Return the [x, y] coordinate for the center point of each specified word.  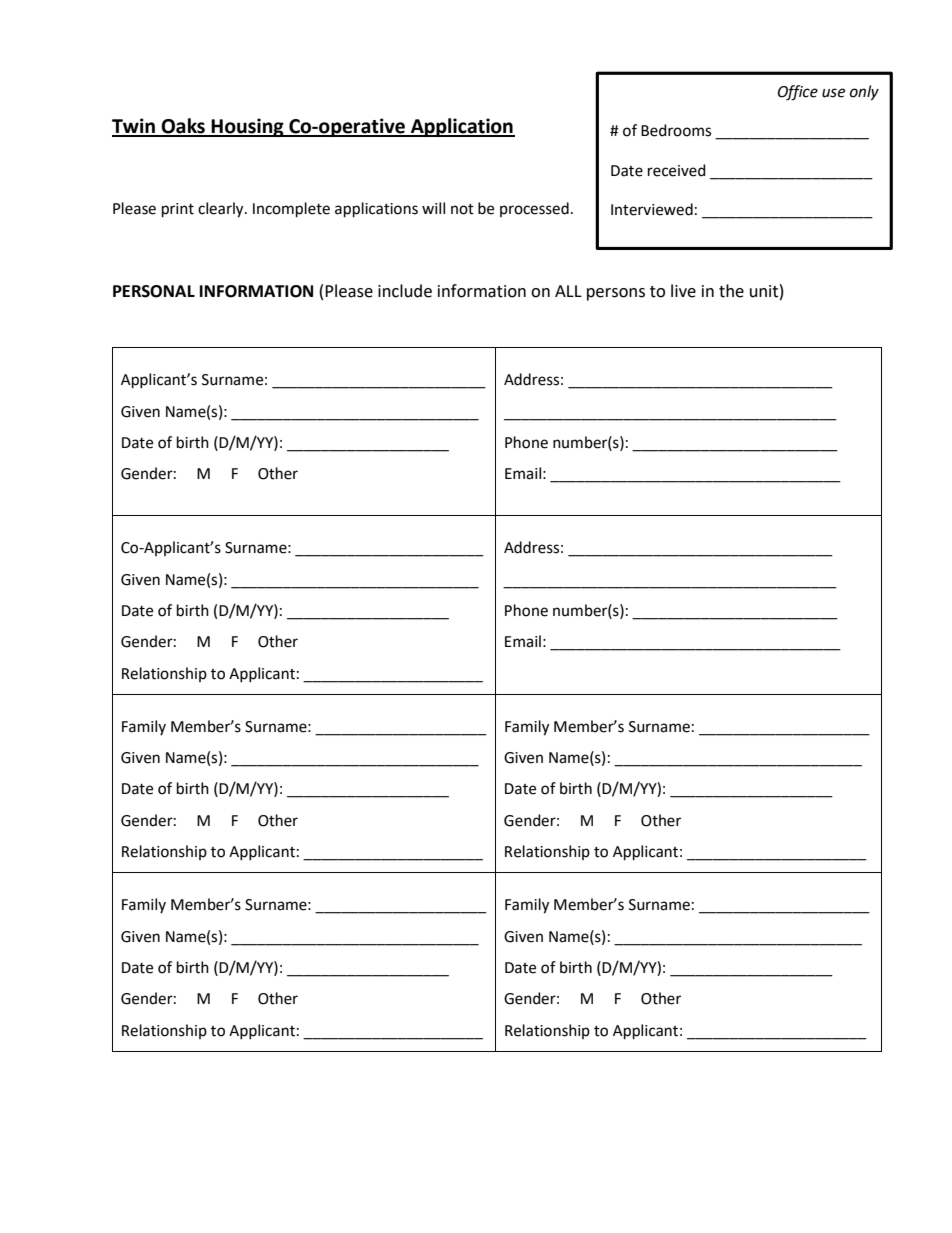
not [462, 209]
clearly [222, 210]
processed [534, 209]
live [683, 291]
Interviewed [652, 209]
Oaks [183, 127]
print [178, 210]
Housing [248, 127]
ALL [568, 291]
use [833, 93]
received [677, 170]
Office [798, 93]
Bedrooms [676, 130]
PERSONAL [154, 291]
